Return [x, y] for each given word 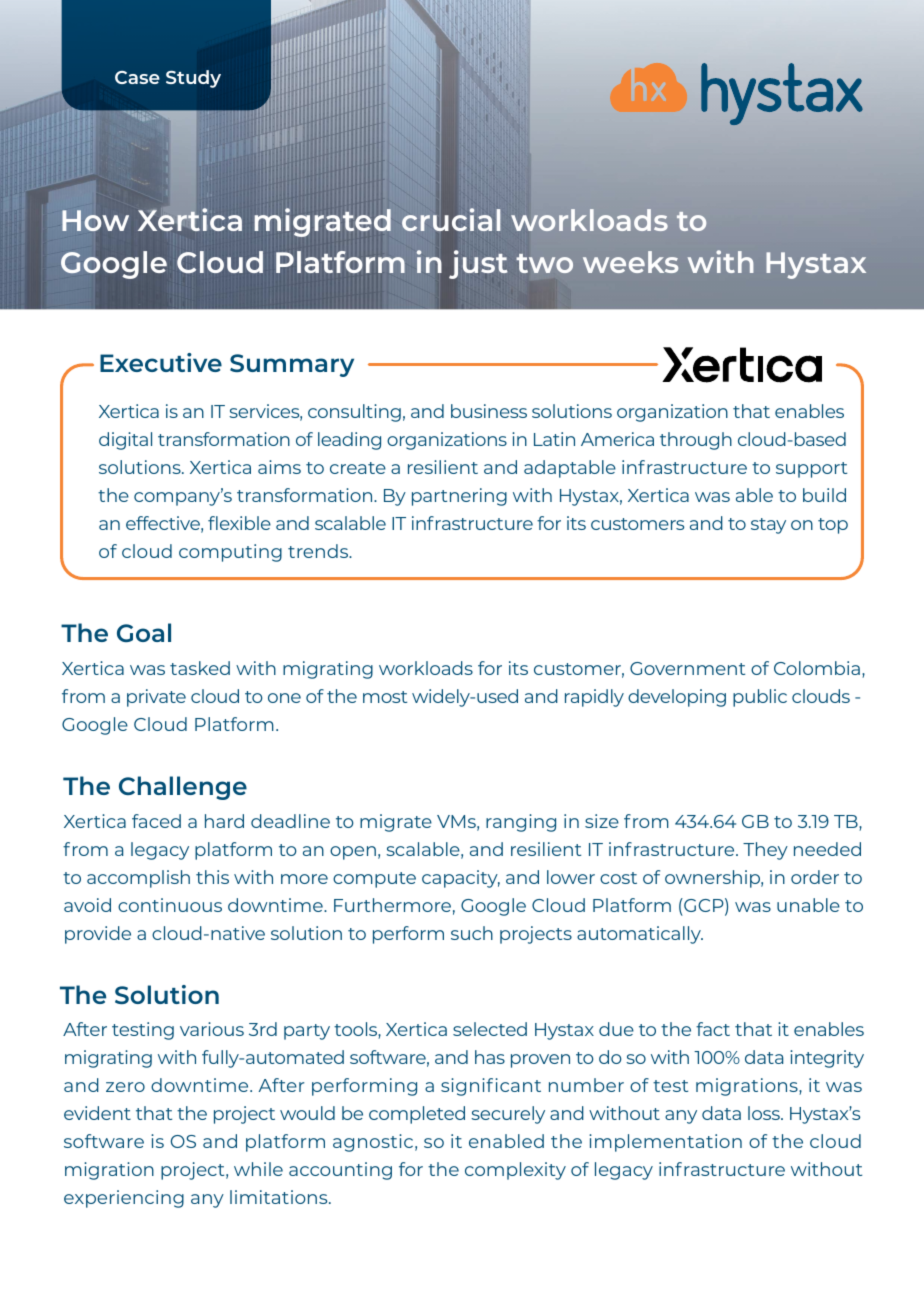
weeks [630, 262]
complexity [515, 1171]
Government [687, 668]
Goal [144, 632]
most [385, 697]
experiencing [124, 1199]
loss [765, 1113]
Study [193, 79]
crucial [451, 219]
